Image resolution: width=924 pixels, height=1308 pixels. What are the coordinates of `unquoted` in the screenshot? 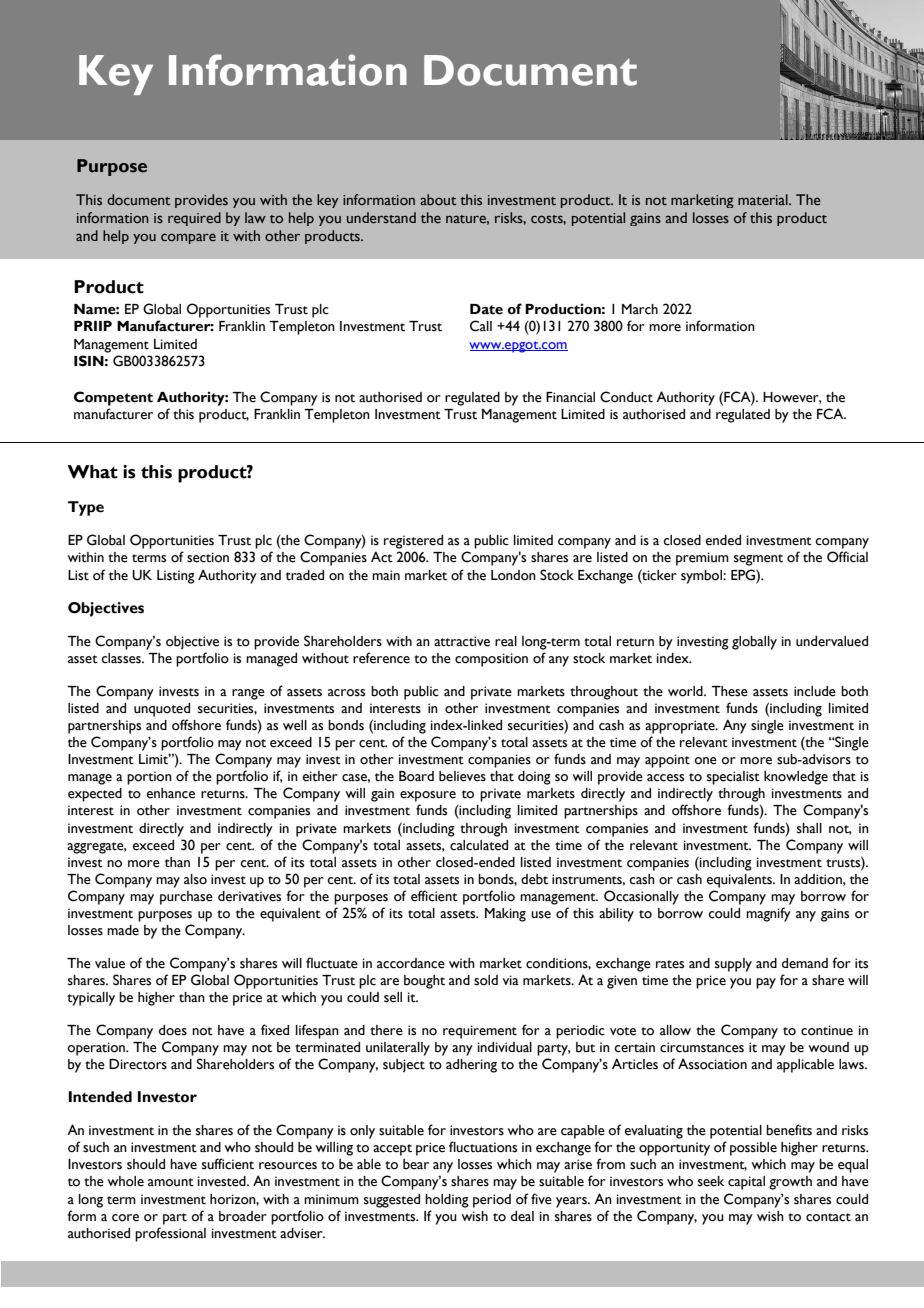 It's located at (162, 710).
